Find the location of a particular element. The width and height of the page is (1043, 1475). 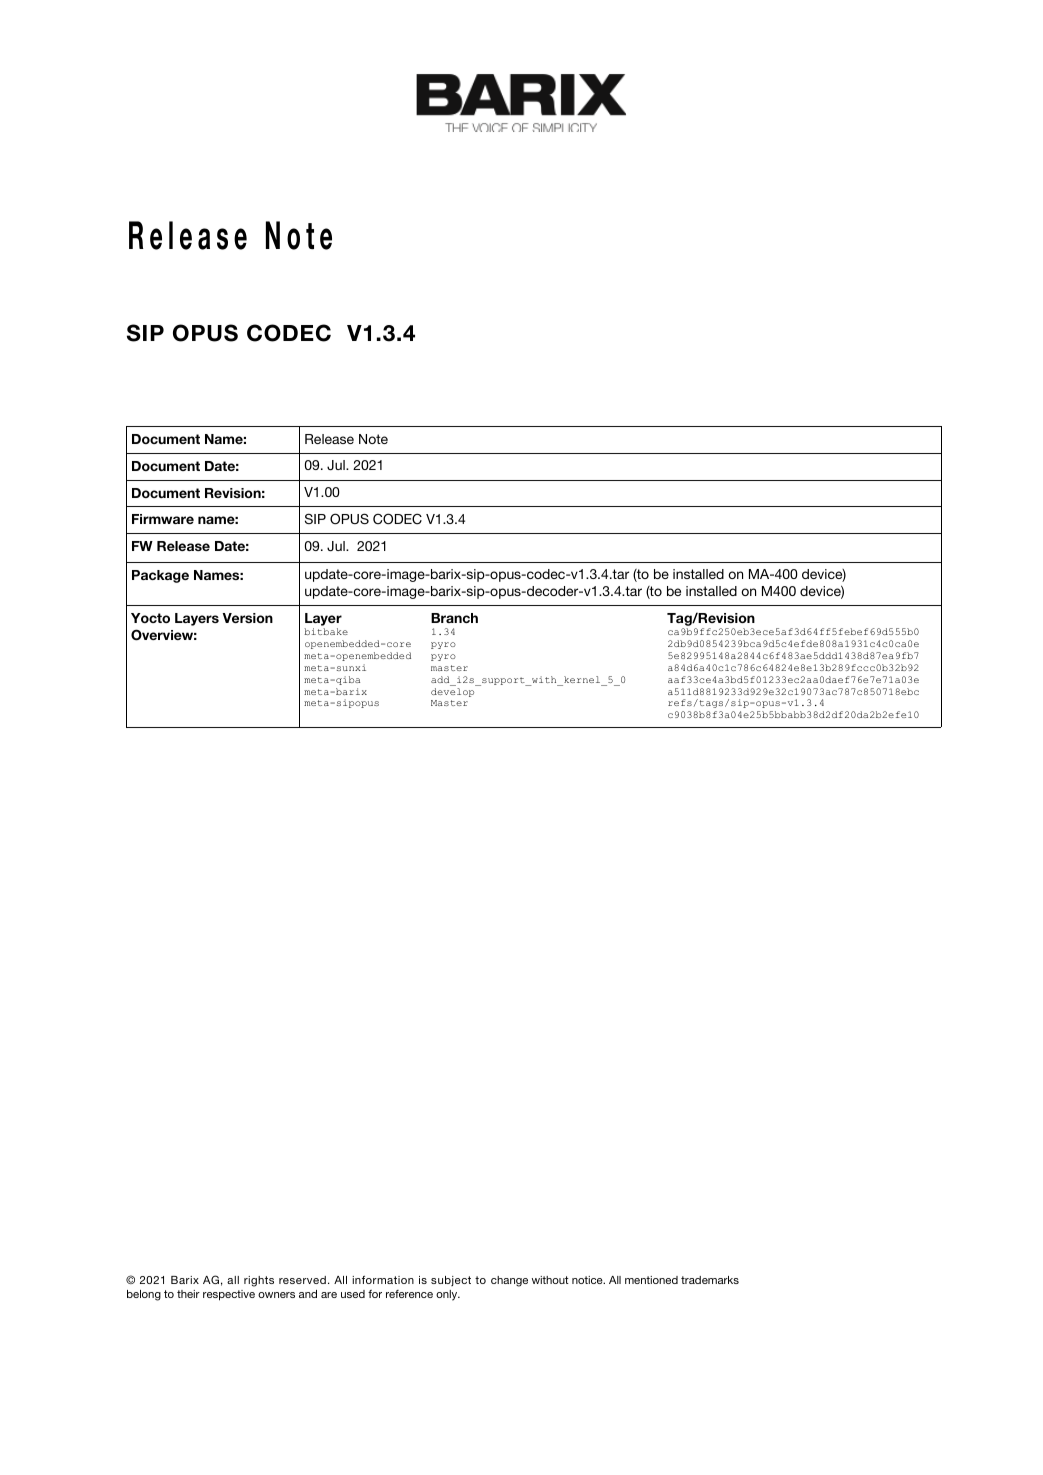

develop is located at coordinates (452, 692).
